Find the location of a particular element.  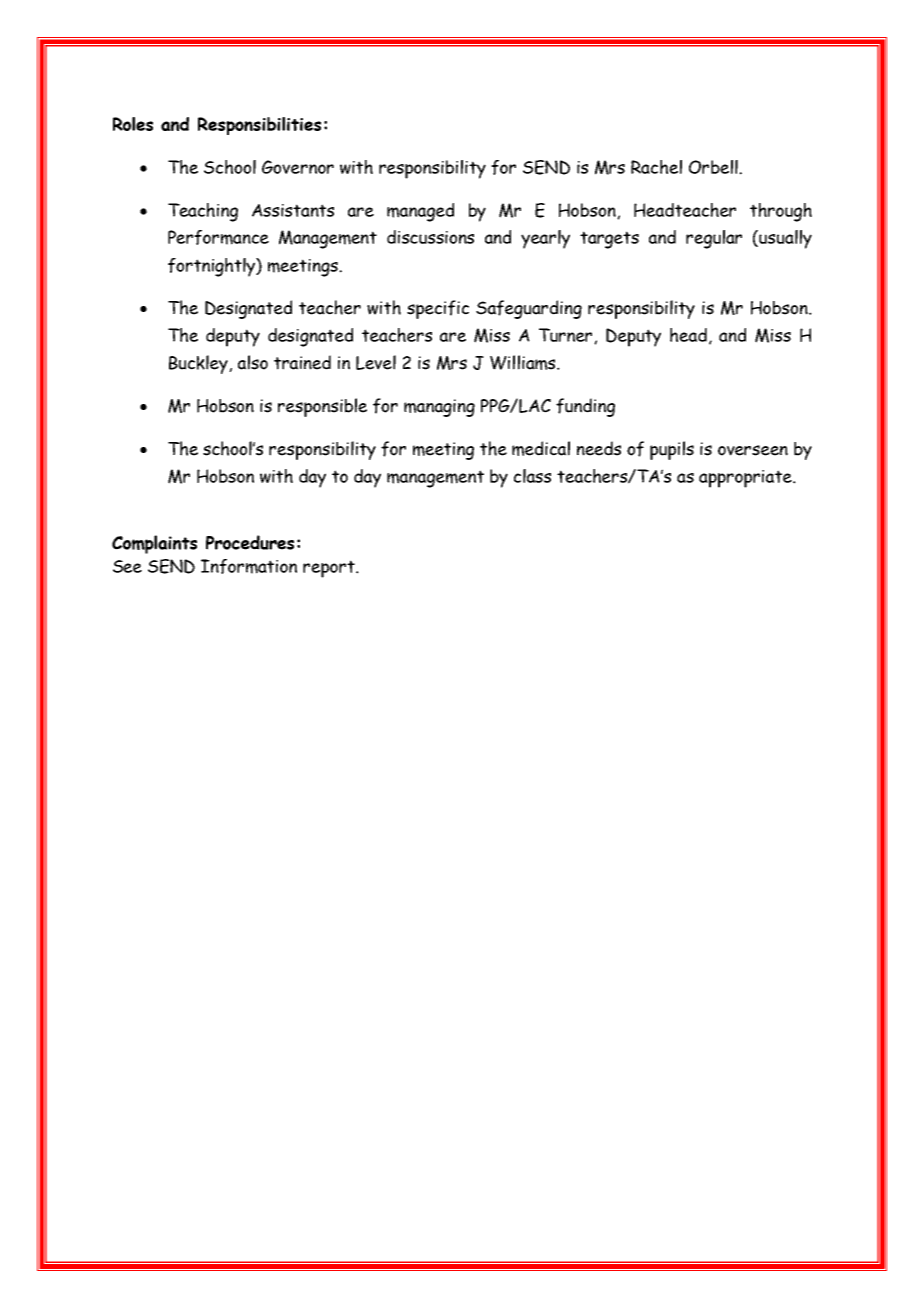

Rachel is located at coordinates (656, 167).
